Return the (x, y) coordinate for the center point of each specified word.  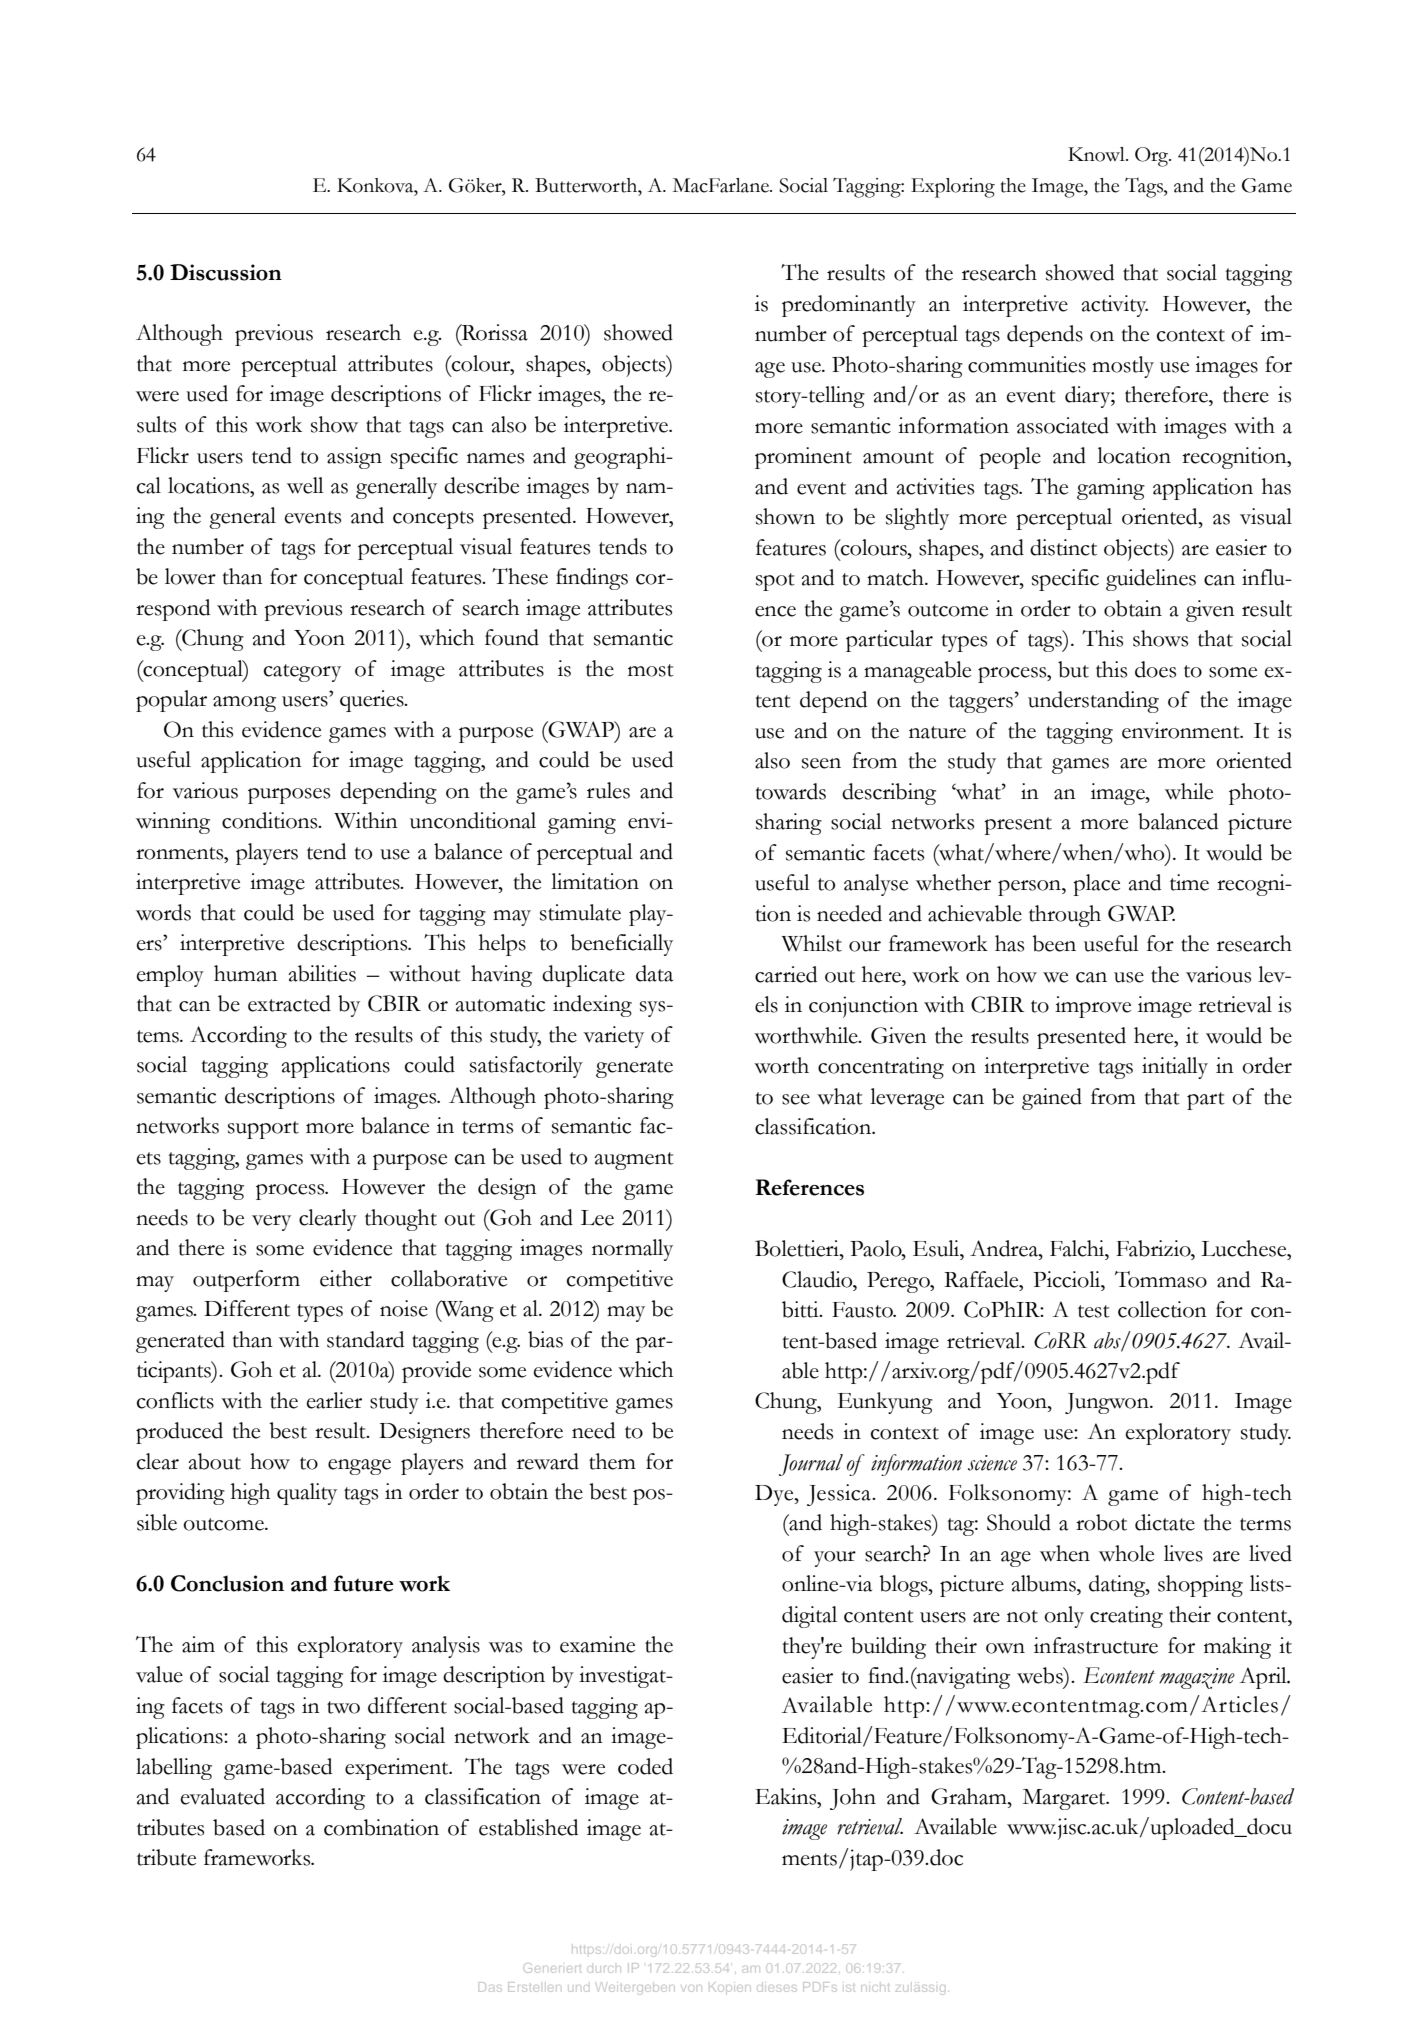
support (263, 1130)
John (853, 1799)
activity (1114, 306)
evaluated (223, 1796)
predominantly (849, 306)
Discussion (226, 272)
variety (613, 1037)
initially (1175, 1068)
